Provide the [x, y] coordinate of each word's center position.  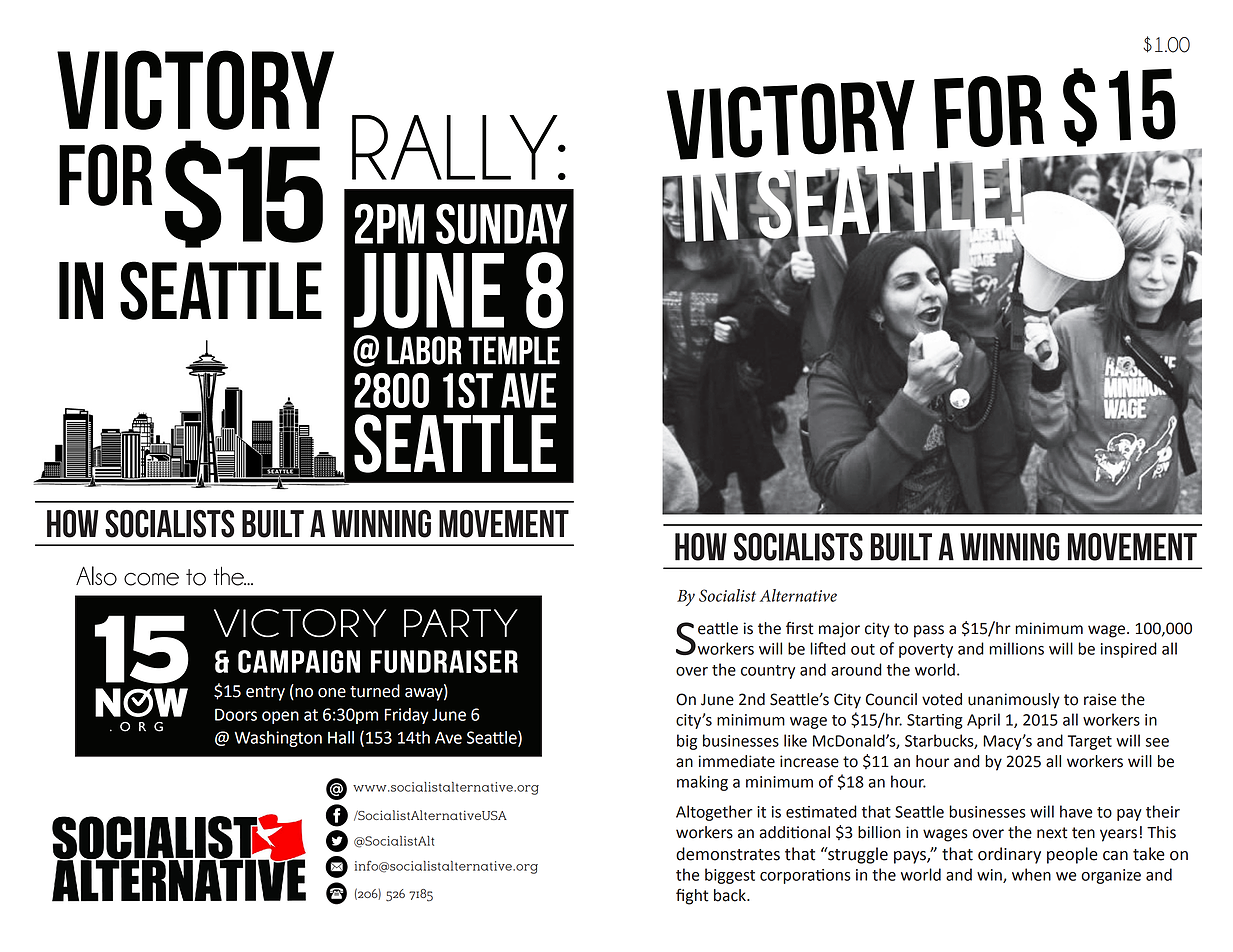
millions [1016, 648]
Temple [514, 350]
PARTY [461, 623]
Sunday [501, 223]
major [839, 630]
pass [929, 631]
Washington [278, 739]
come [151, 579]
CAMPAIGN [299, 661]
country [768, 672]
